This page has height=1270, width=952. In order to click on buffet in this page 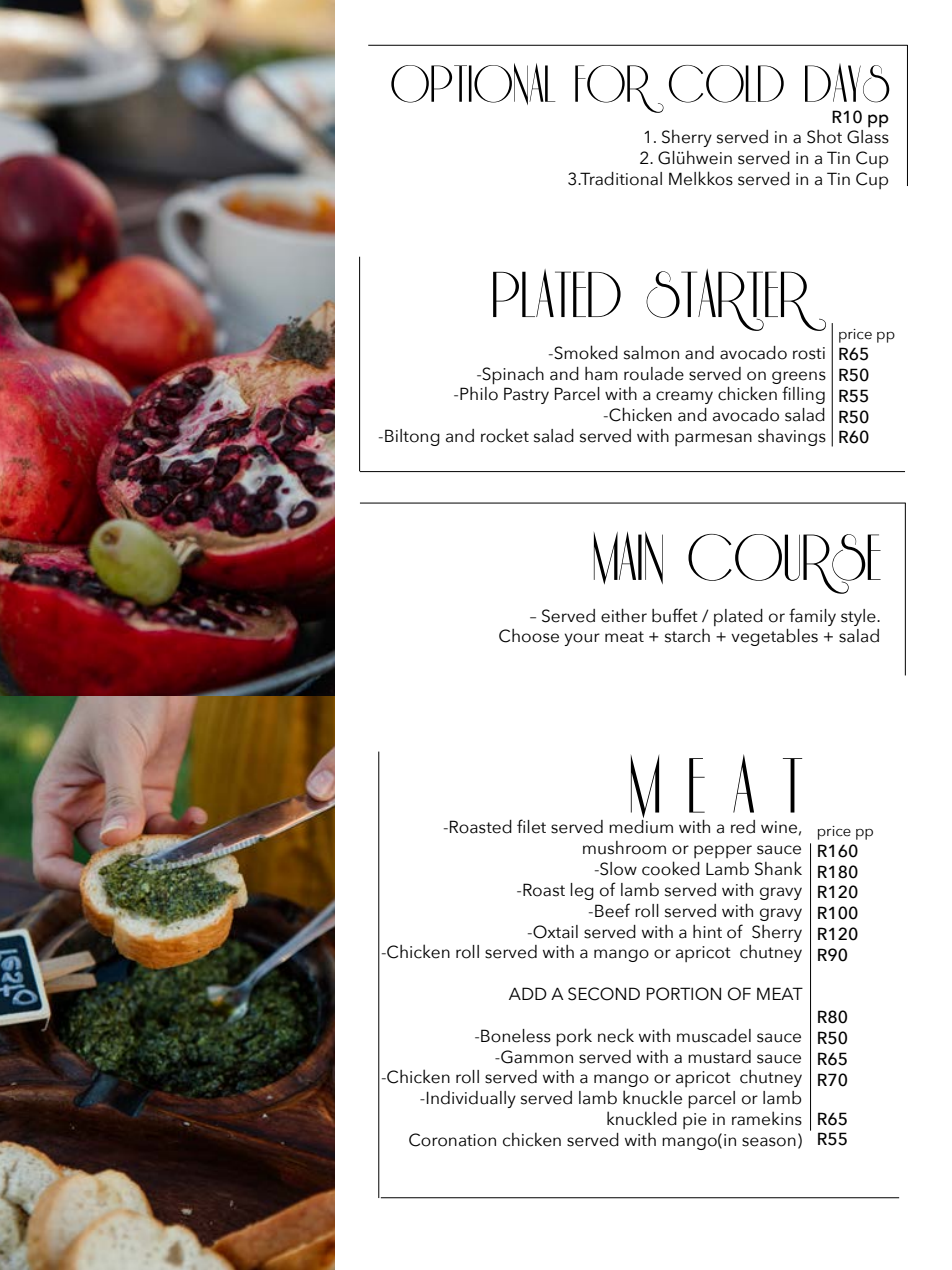, I will do `click(675, 615)`.
